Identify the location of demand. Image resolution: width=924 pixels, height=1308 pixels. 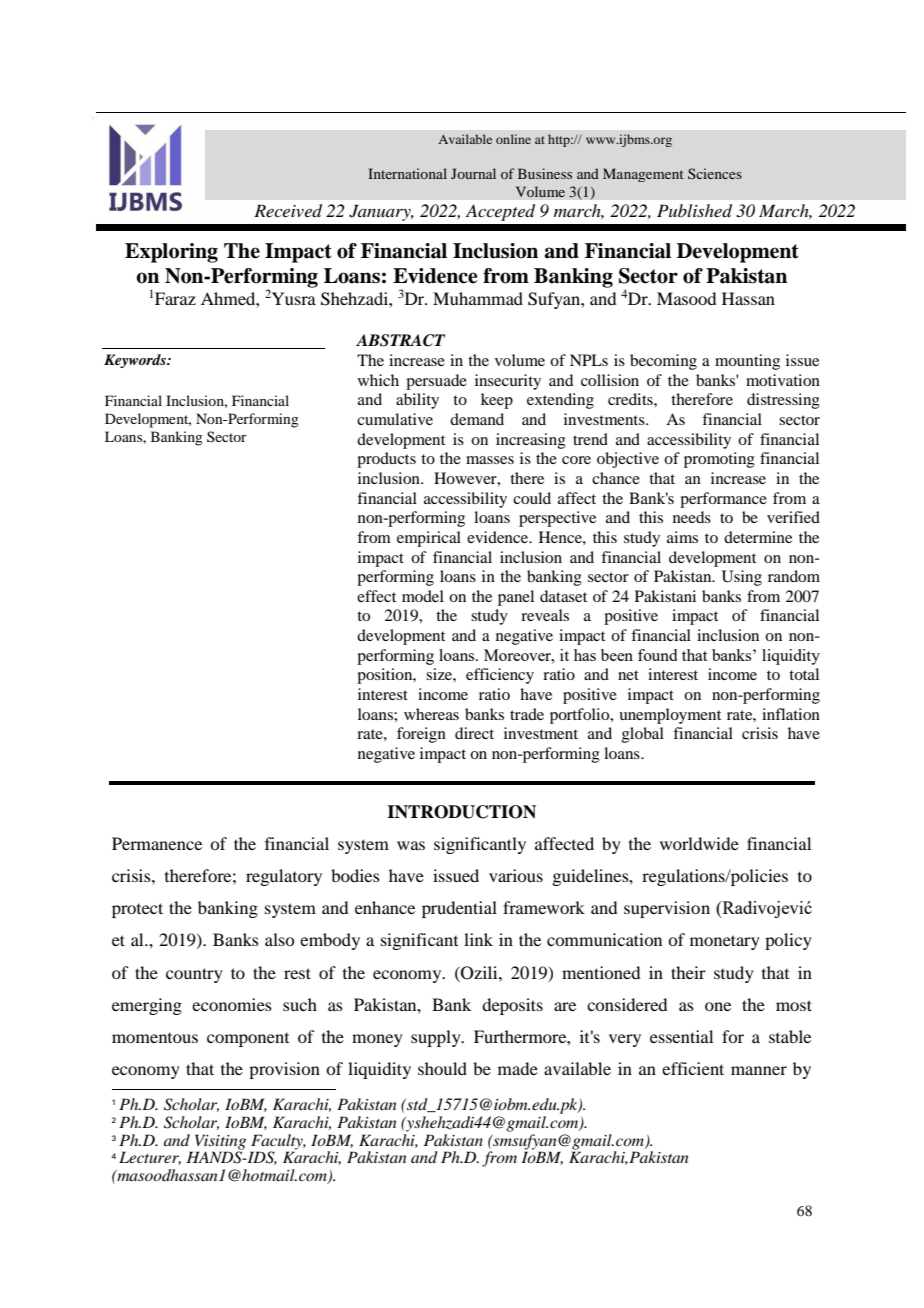
(477, 419).
